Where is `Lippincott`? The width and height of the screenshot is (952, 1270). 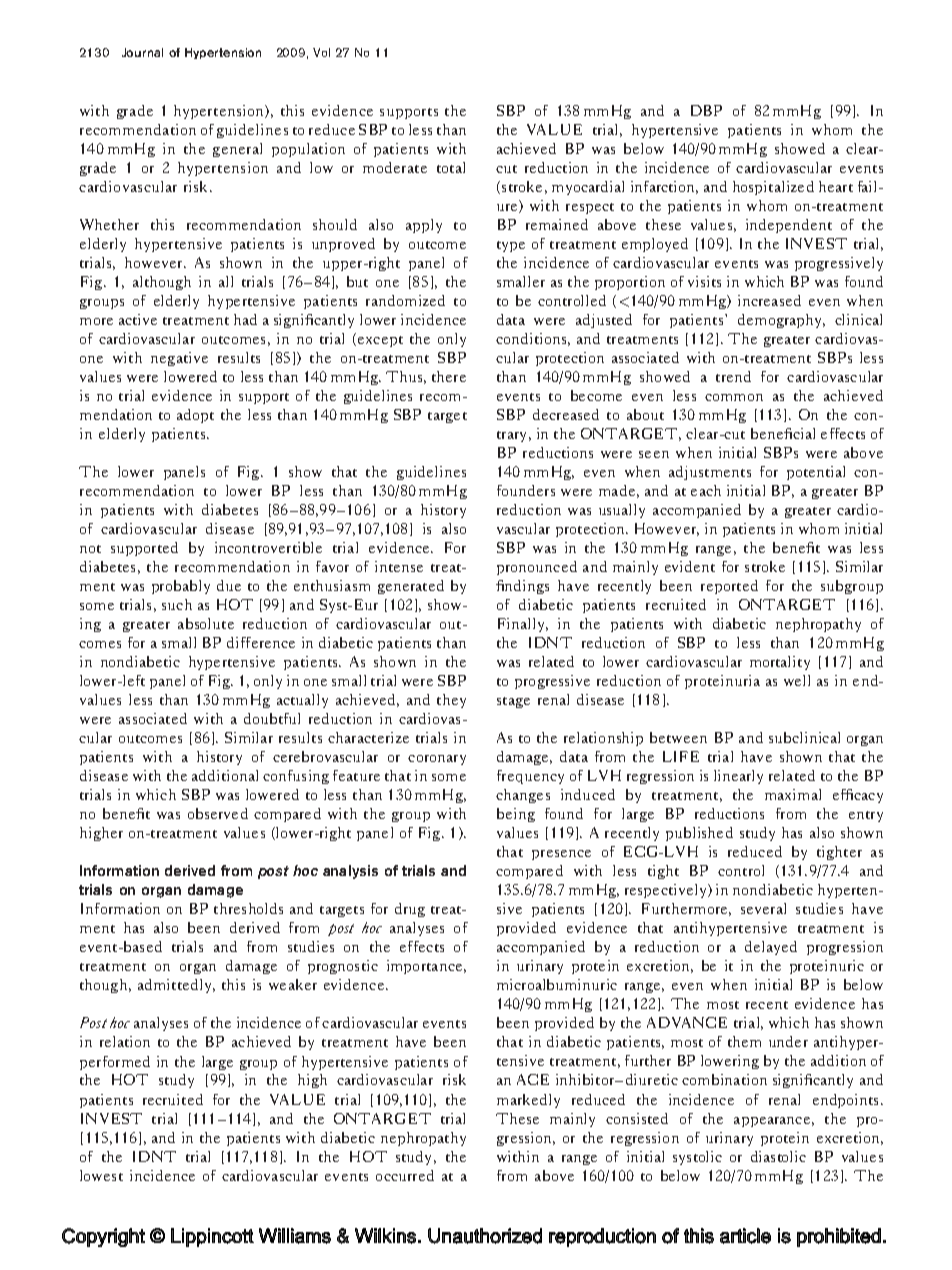 Lippincott is located at coordinates (212, 1237).
